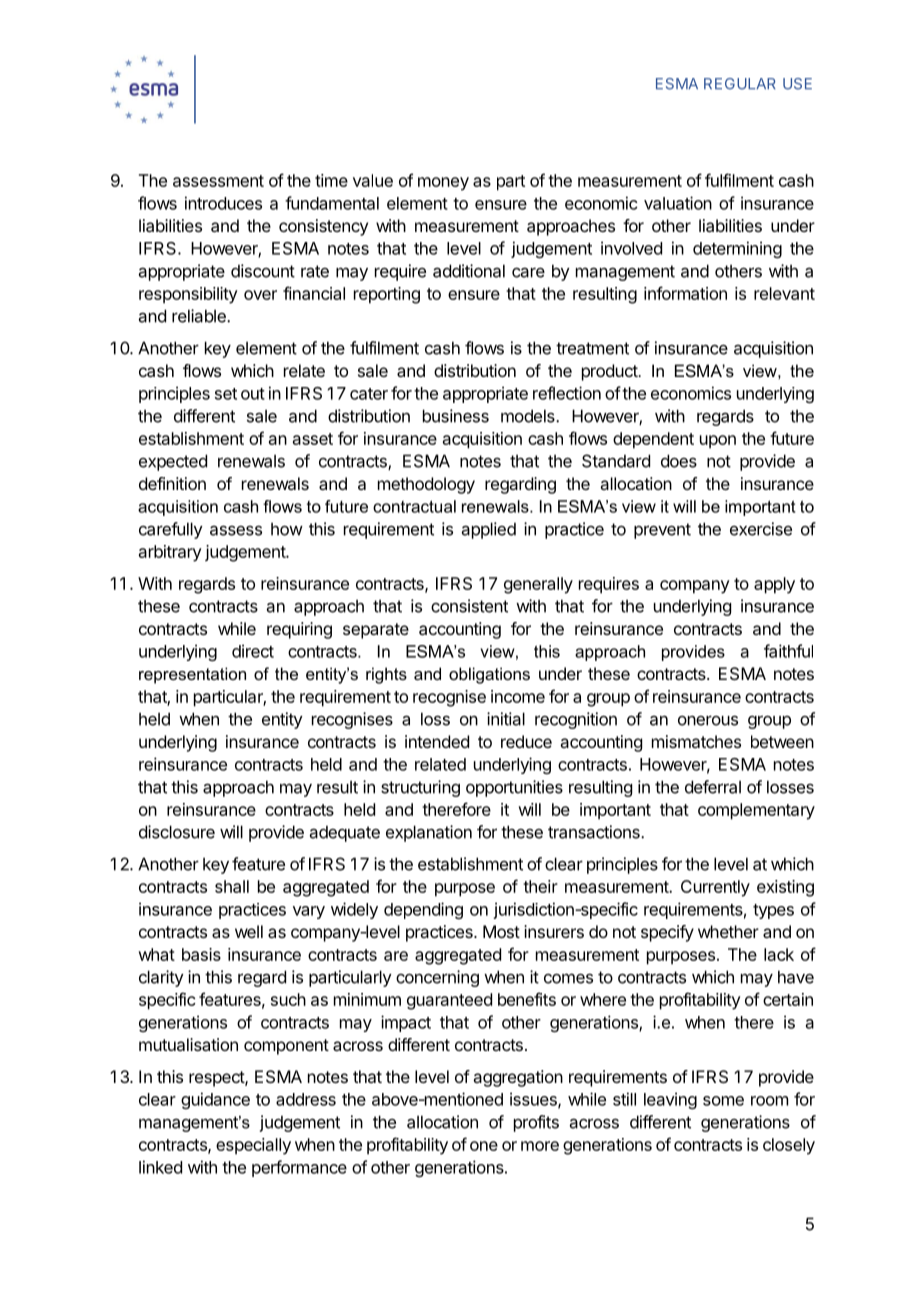 The height and width of the document is (1308, 924). I want to click on some, so click(723, 1101).
